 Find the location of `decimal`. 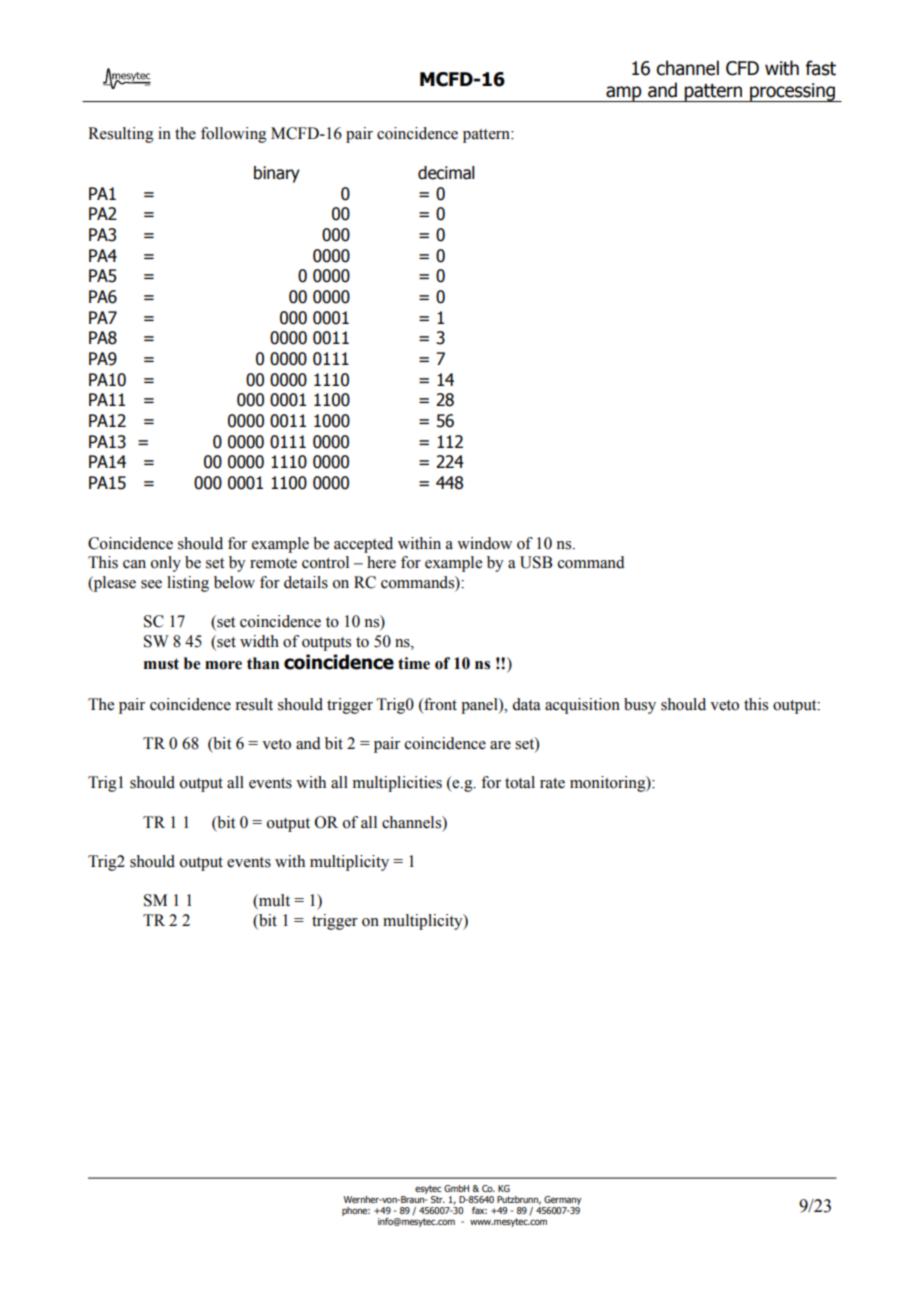

decimal is located at coordinates (446, 173).
